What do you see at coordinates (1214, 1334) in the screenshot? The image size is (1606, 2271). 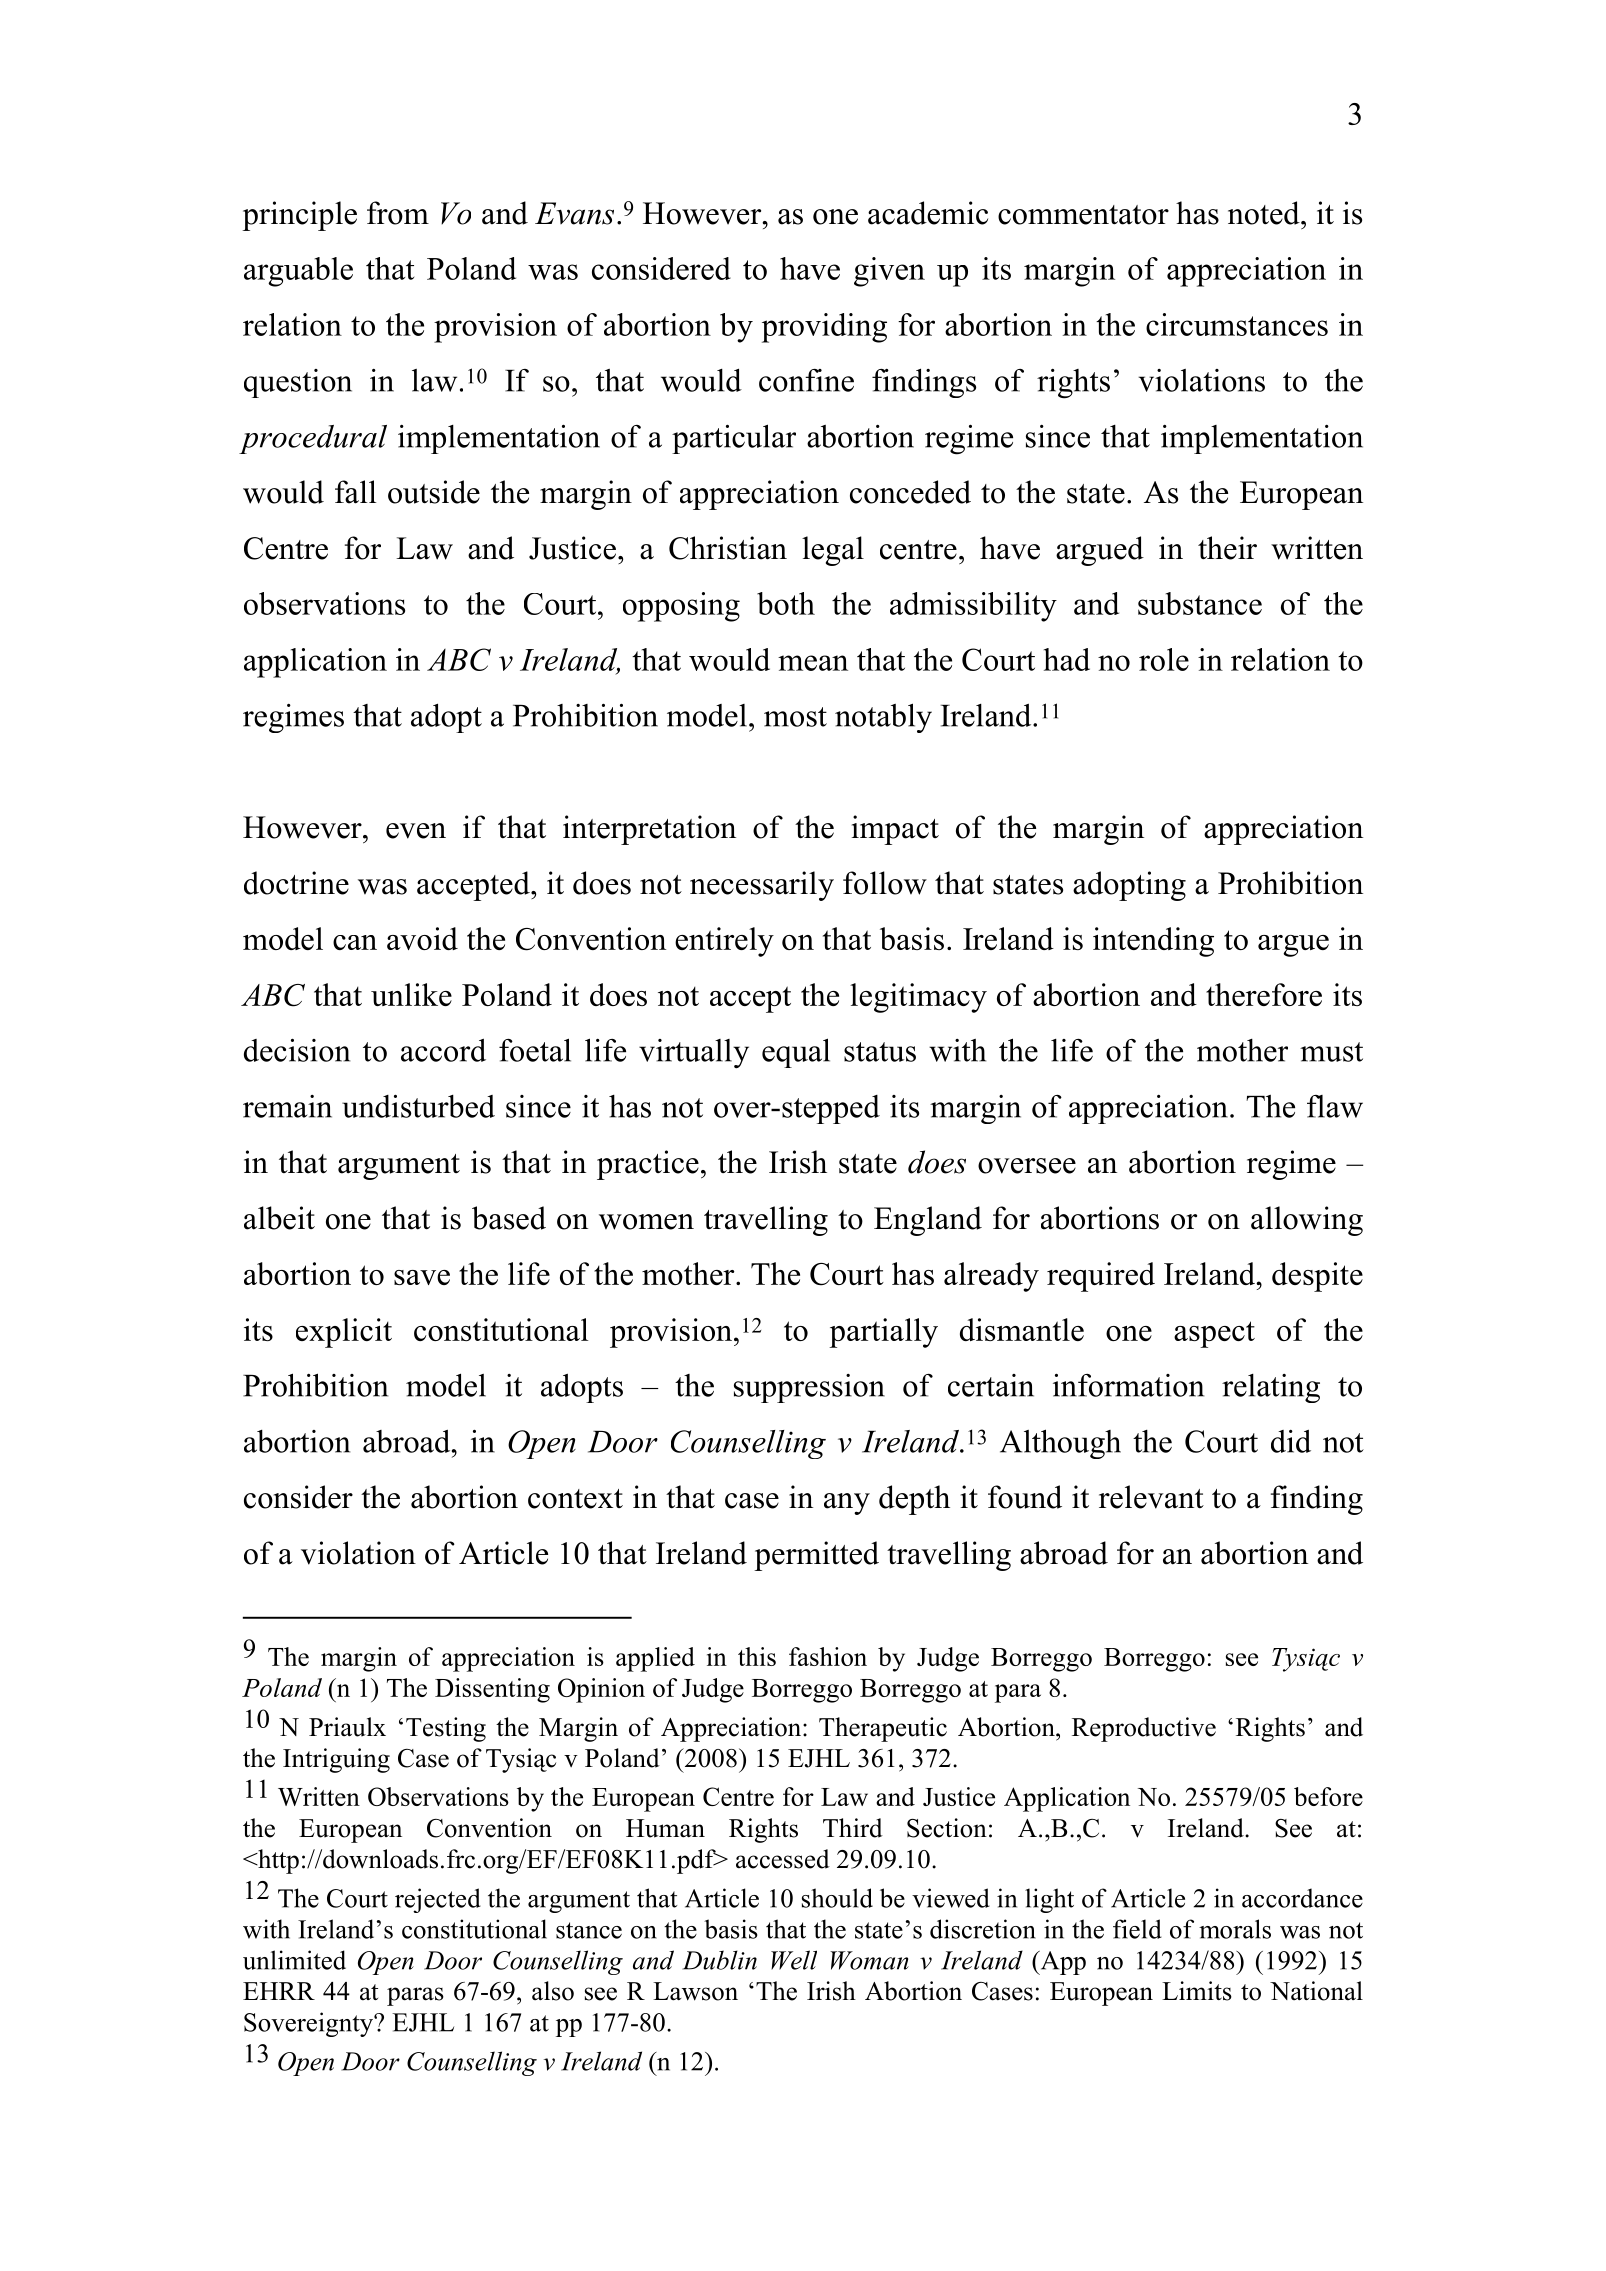 I see `aspect` at bounding box center [1214, 1334].
